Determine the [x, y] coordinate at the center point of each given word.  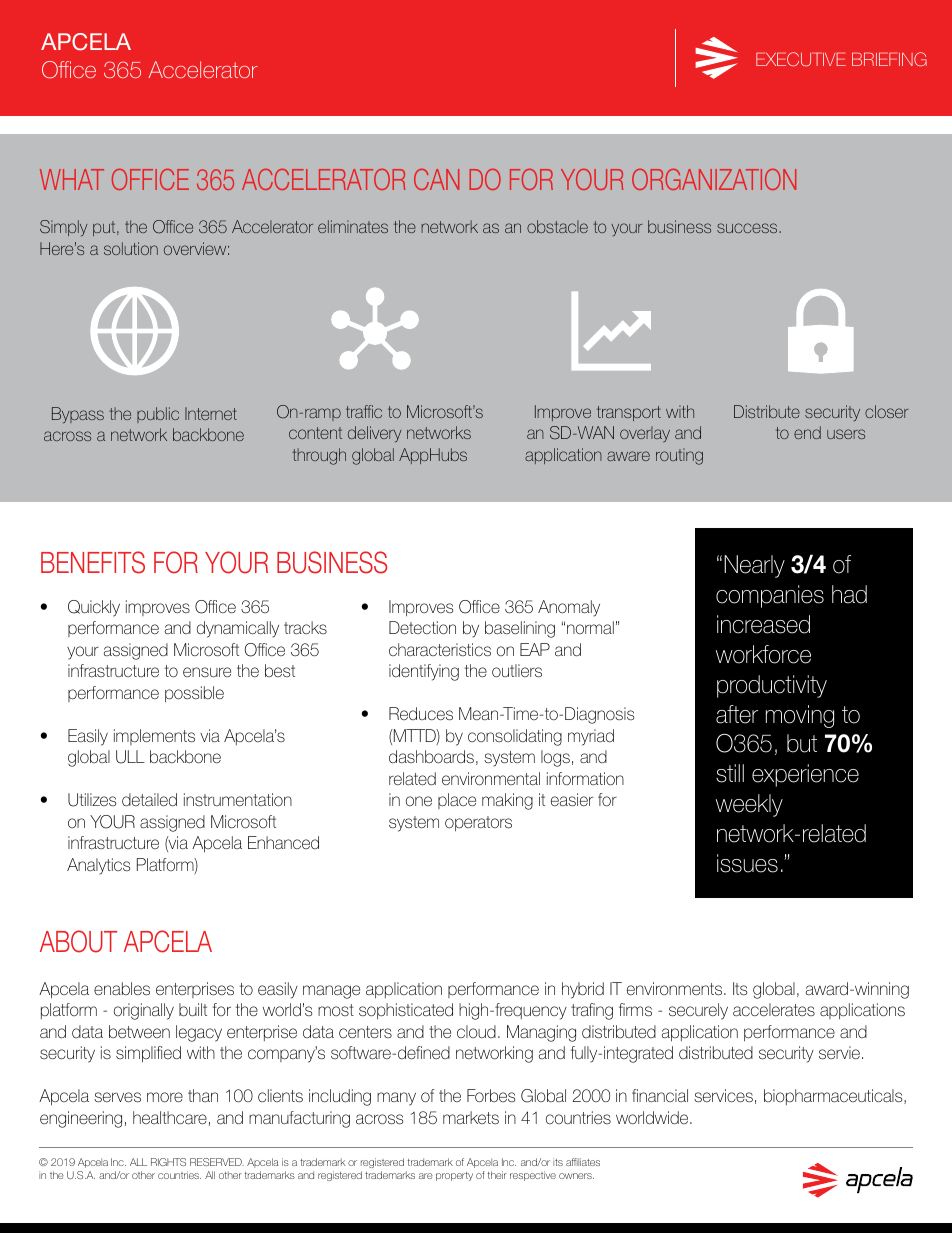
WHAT [72, 179]
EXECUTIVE [801, 59]
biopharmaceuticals [834, 1097]
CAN [436, 179]
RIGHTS [168, 1162]
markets [471, 1117]
